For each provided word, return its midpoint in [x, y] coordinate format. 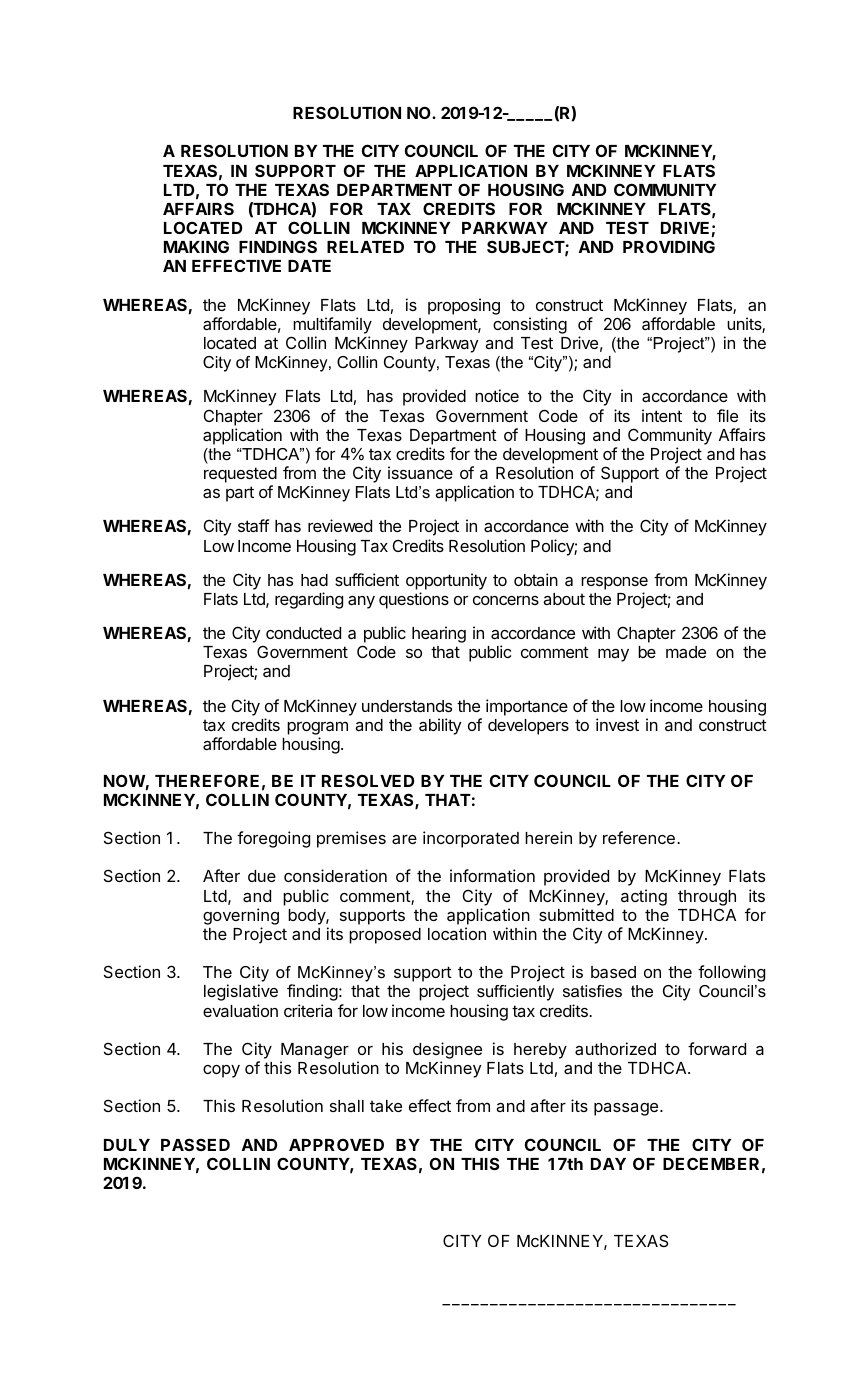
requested [240, 475]
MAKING [196, 246]
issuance [420, 472]
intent [662, 415]
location [457, 933]
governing [241, 916]
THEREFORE [207, 780]
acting [644, 897]
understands [407, 706]
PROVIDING [669, 246]
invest [617, 724]
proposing [464, 306]
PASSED [195, 1144]
